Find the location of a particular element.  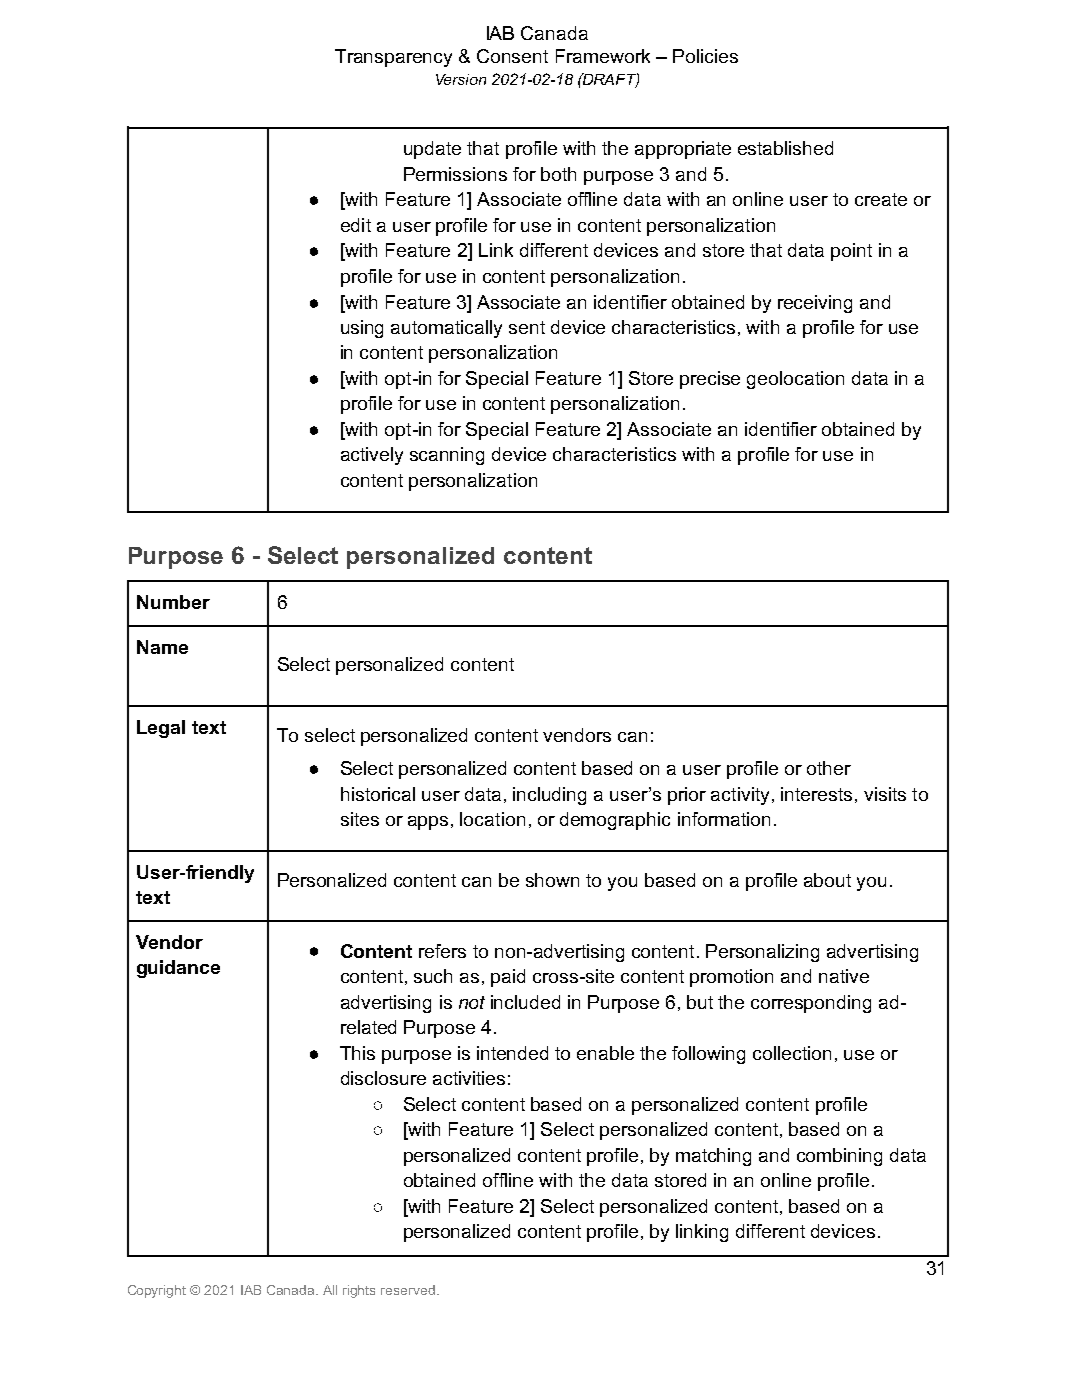

Personalizing is located at coordinates (762, 953).
